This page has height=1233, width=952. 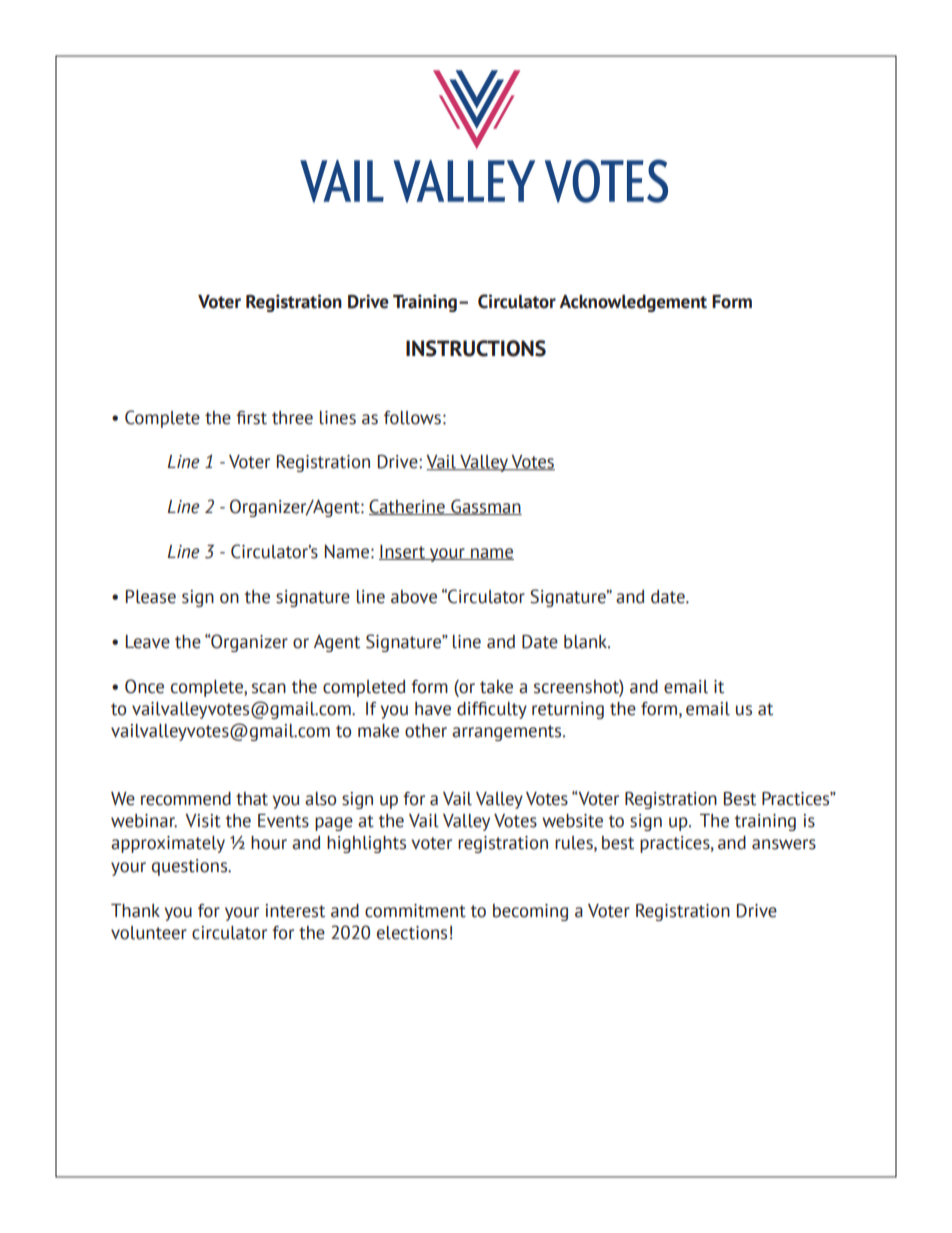 What do you see at coordinates (251, 418) in the page?
I see `first` at bounding box center [251, 418].
